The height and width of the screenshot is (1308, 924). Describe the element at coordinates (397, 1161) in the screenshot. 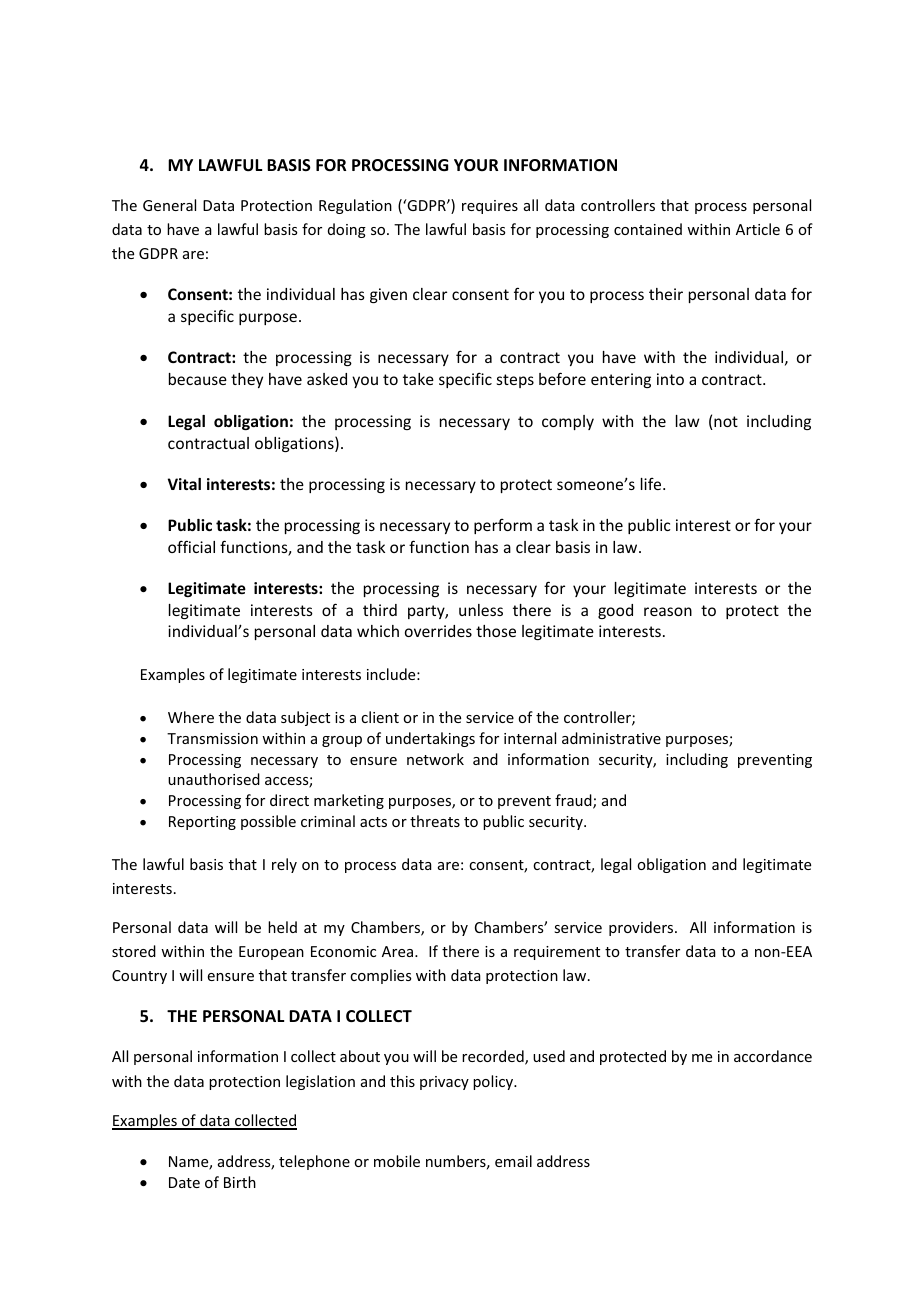

I see `mobile` at that location.
